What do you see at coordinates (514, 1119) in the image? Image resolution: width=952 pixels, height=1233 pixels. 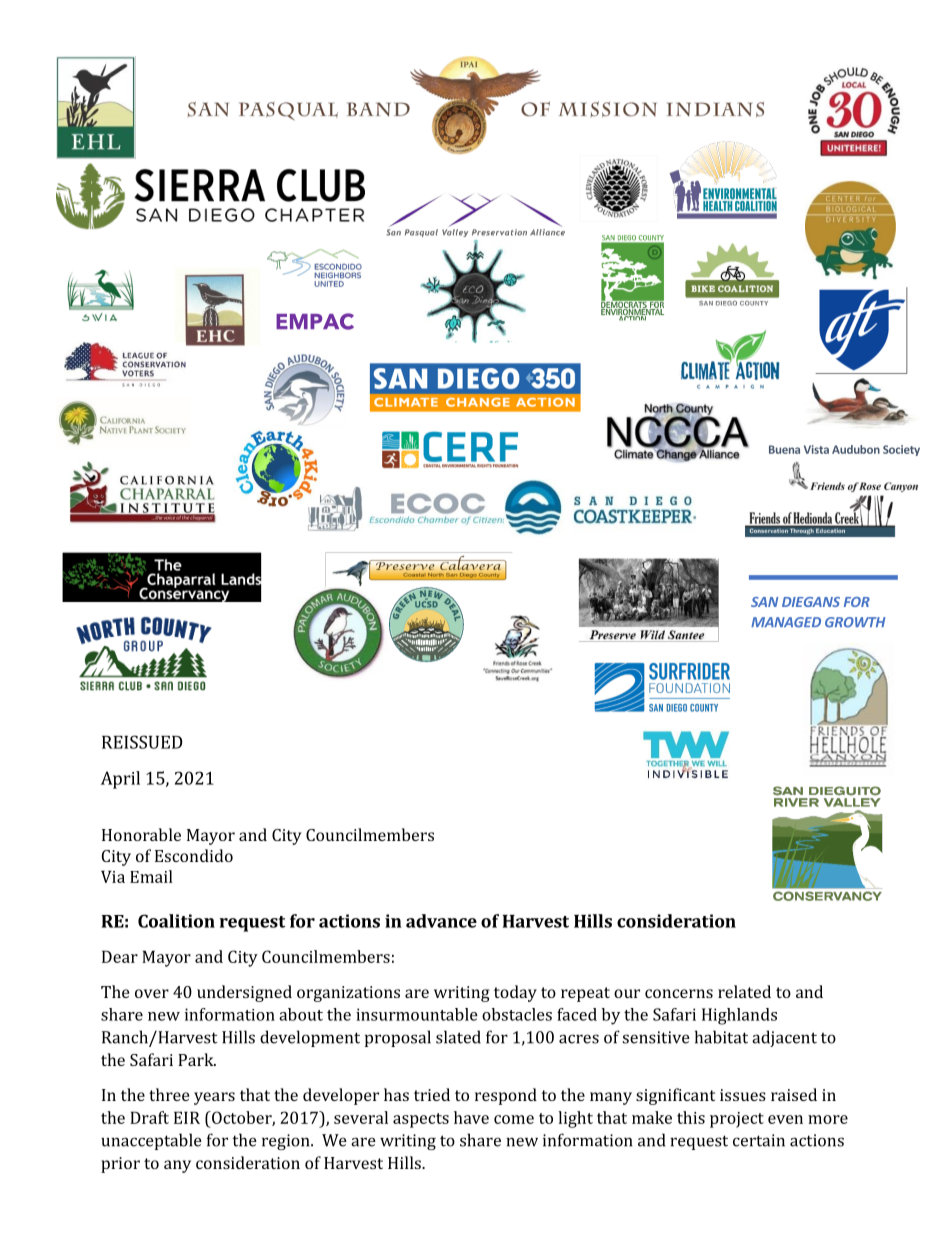 I see `come` at bounding box center [514, 1119].
